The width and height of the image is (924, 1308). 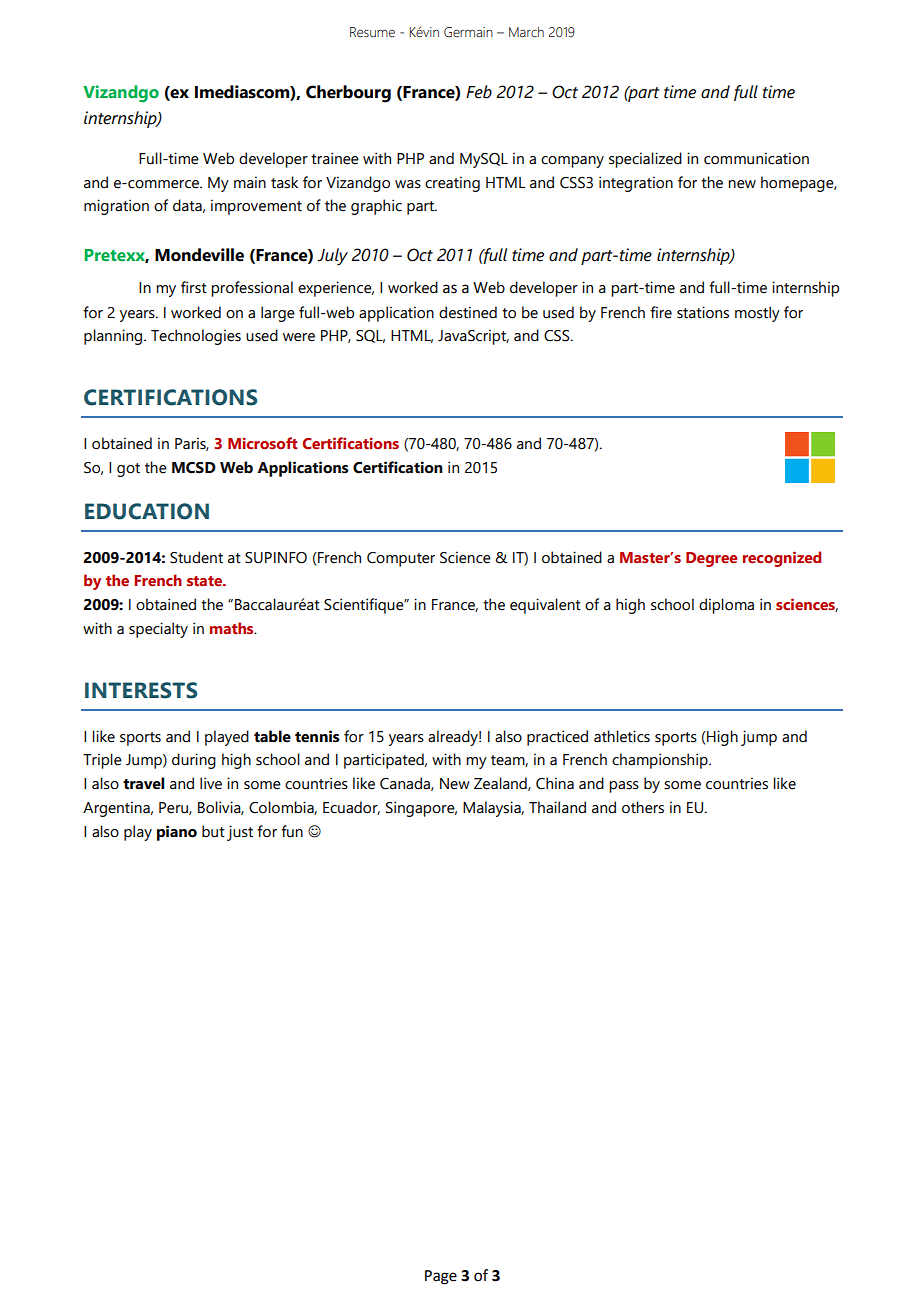 What do you see at coordinates (213, 831) in the image?
I see `but` at bounding box center [213, 831].
